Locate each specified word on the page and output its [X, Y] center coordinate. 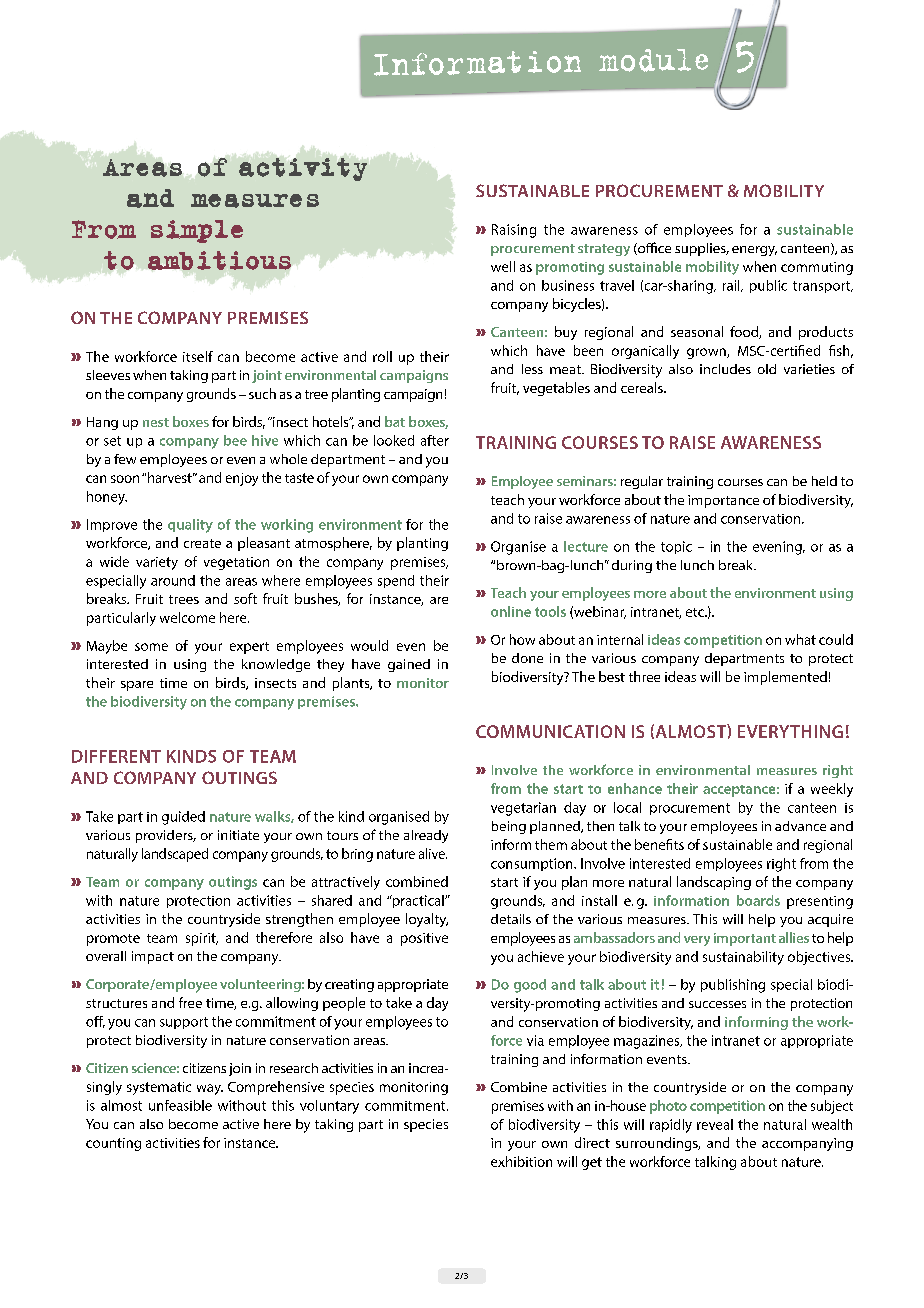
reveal [715, 1124]
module [653, 60]
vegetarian [523, 809]
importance [723, 501]
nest [156, 422]
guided [183, 818]
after [435, 440]
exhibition [521, 1161]
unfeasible [180, 1105]
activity [303, 169]
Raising [514, 231]
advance [800, 826]
